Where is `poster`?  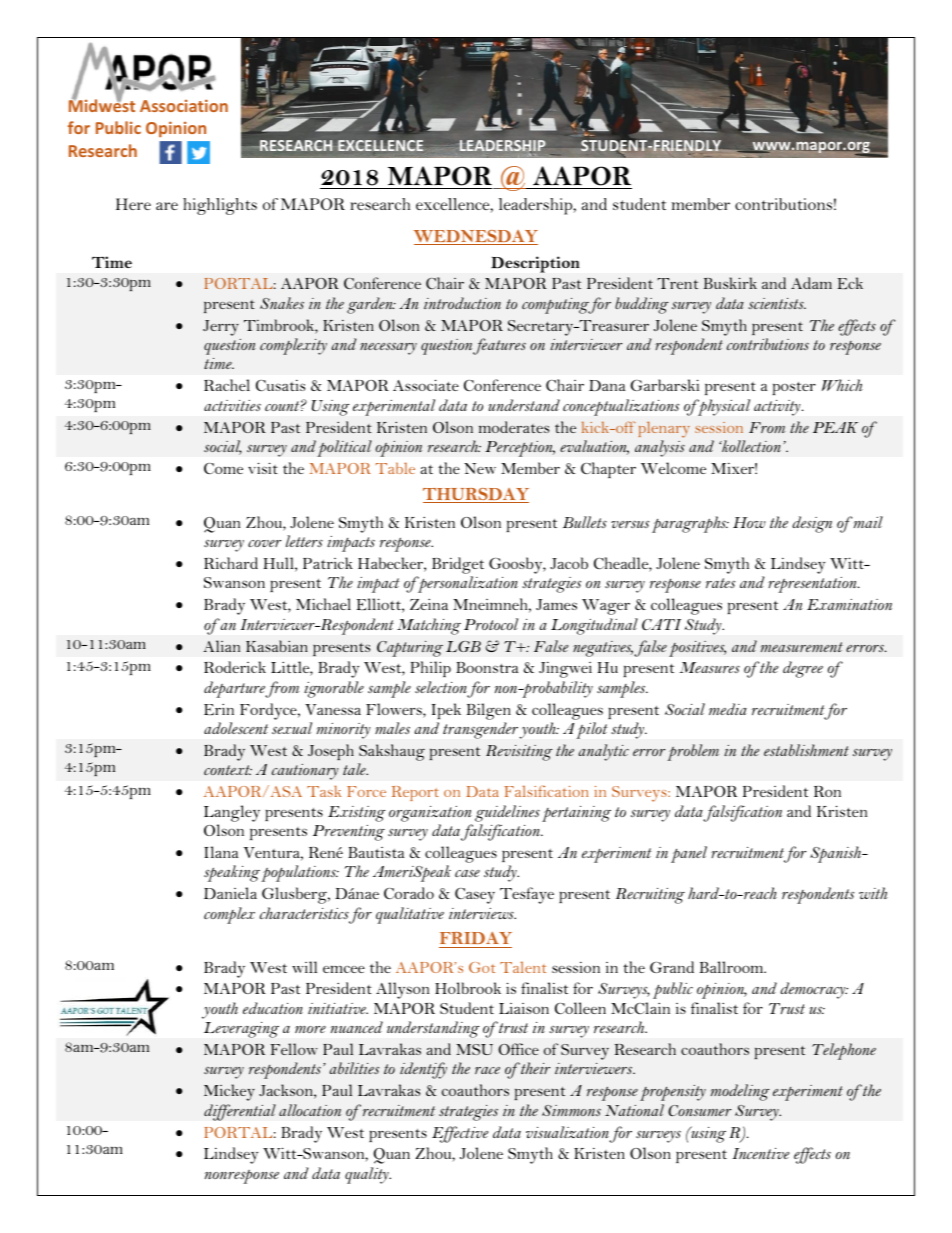 poster is located at coordinates (794, 388).
